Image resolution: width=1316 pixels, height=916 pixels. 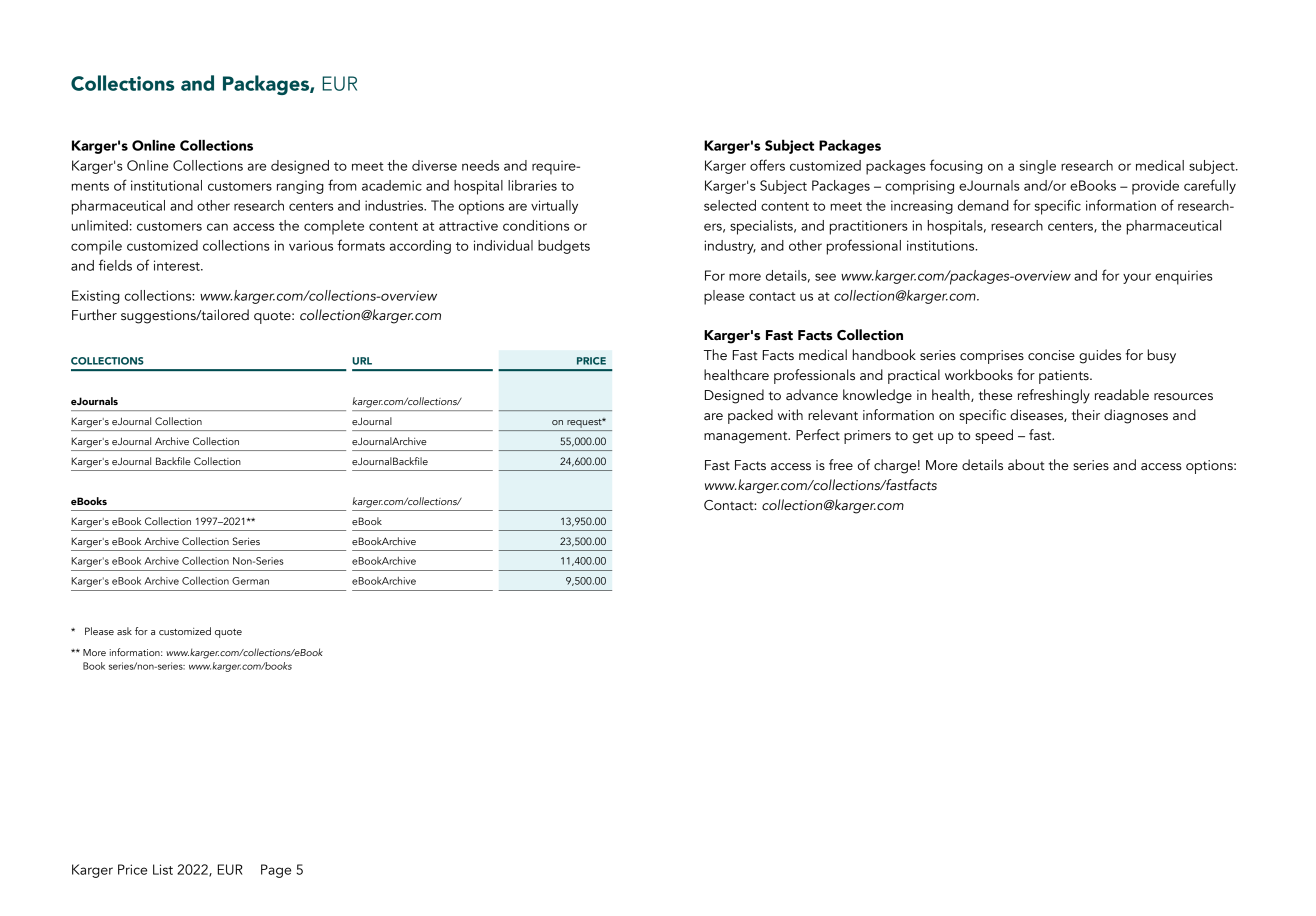 What do you see at coordinates (362, 361) in the screenshot?
I see `URL` at bounding box center [362, 361].
